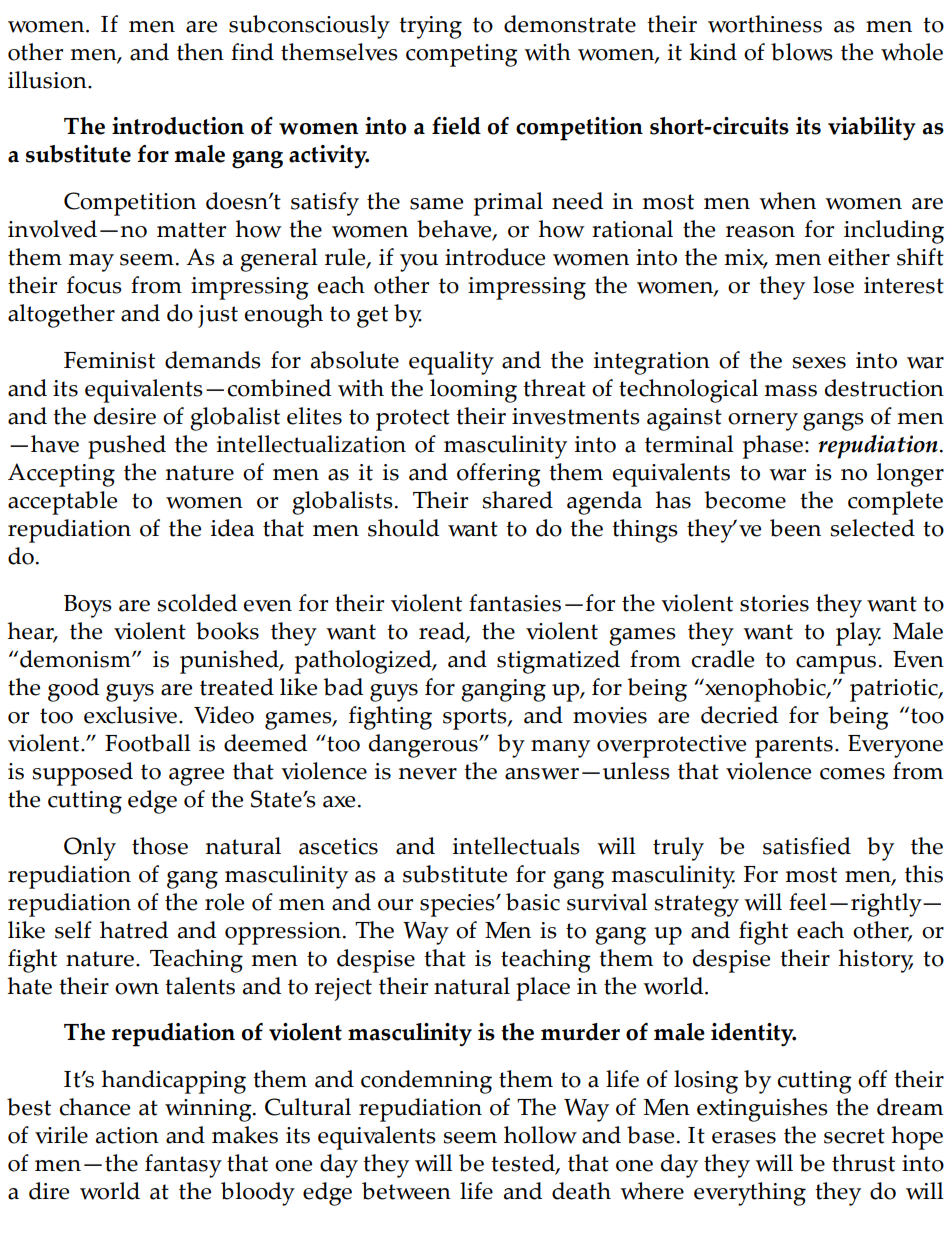  What do you see at coordinates (462, 55) in the document?
I see `competing` at bounding box center [462, 55].
